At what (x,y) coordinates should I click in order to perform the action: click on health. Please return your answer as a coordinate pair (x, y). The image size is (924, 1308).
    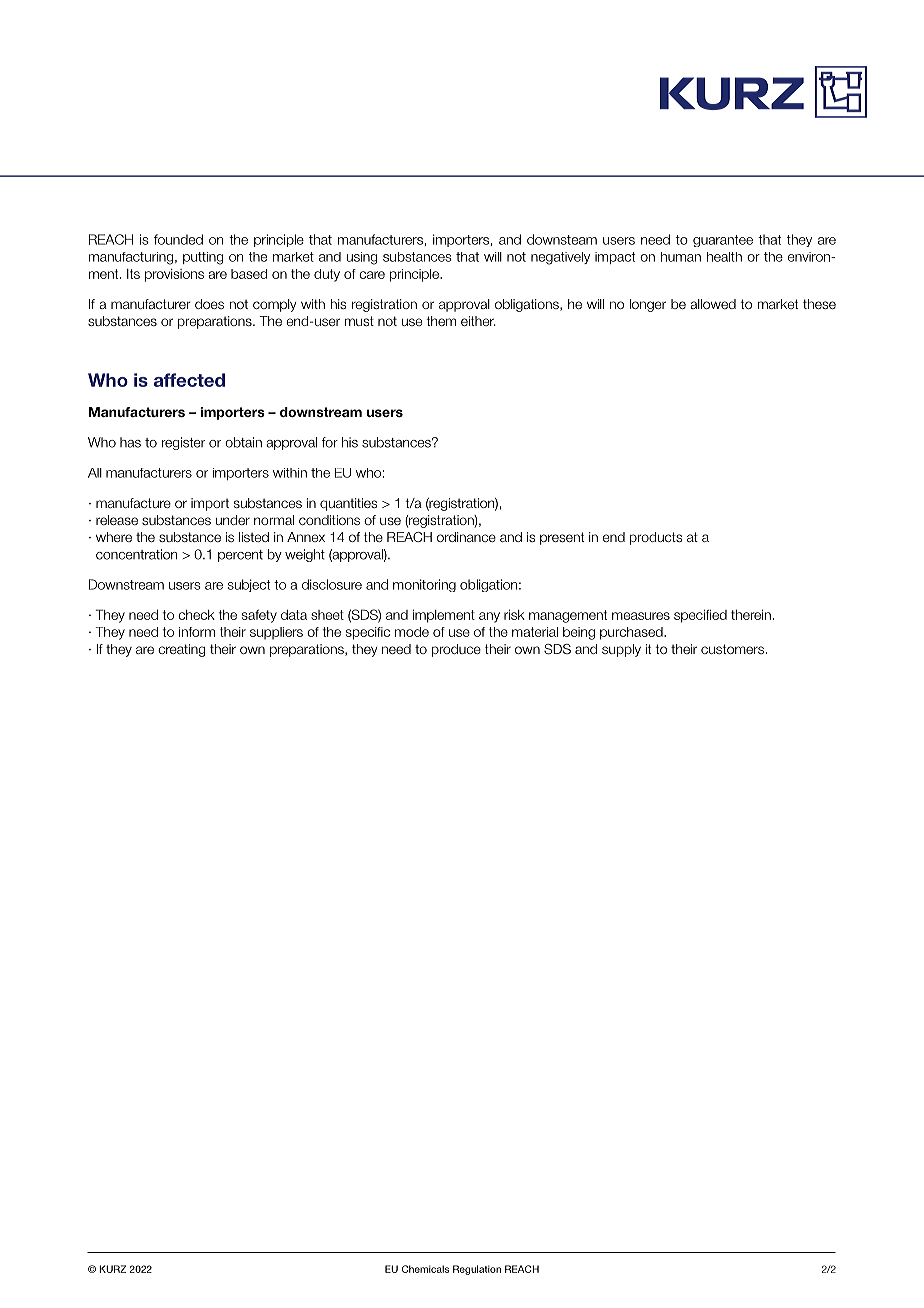
    Looking at the image, I should click on (724, 257).
